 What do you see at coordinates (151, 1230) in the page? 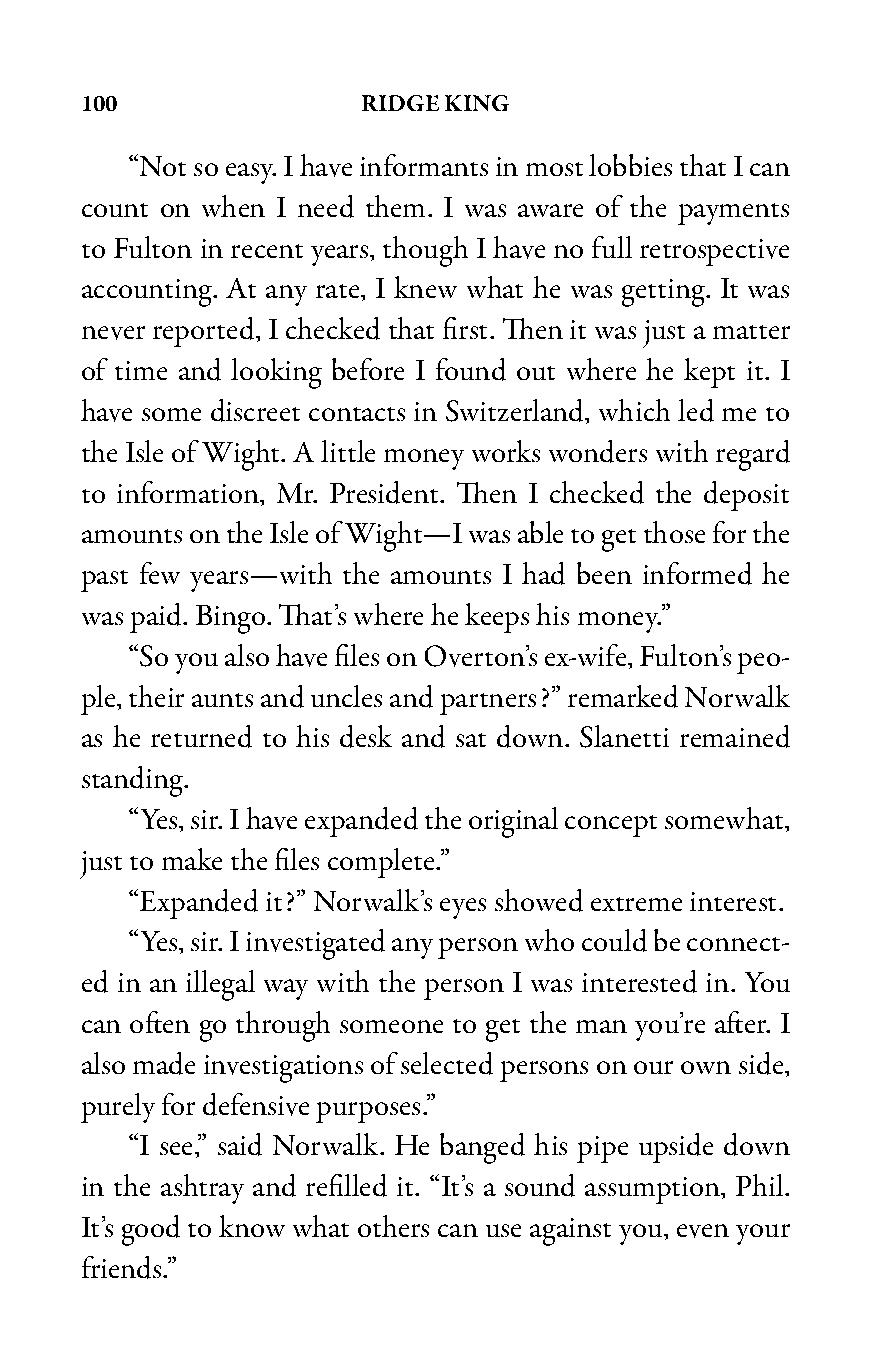
I see `good` at bounding box center [151, 1230].
